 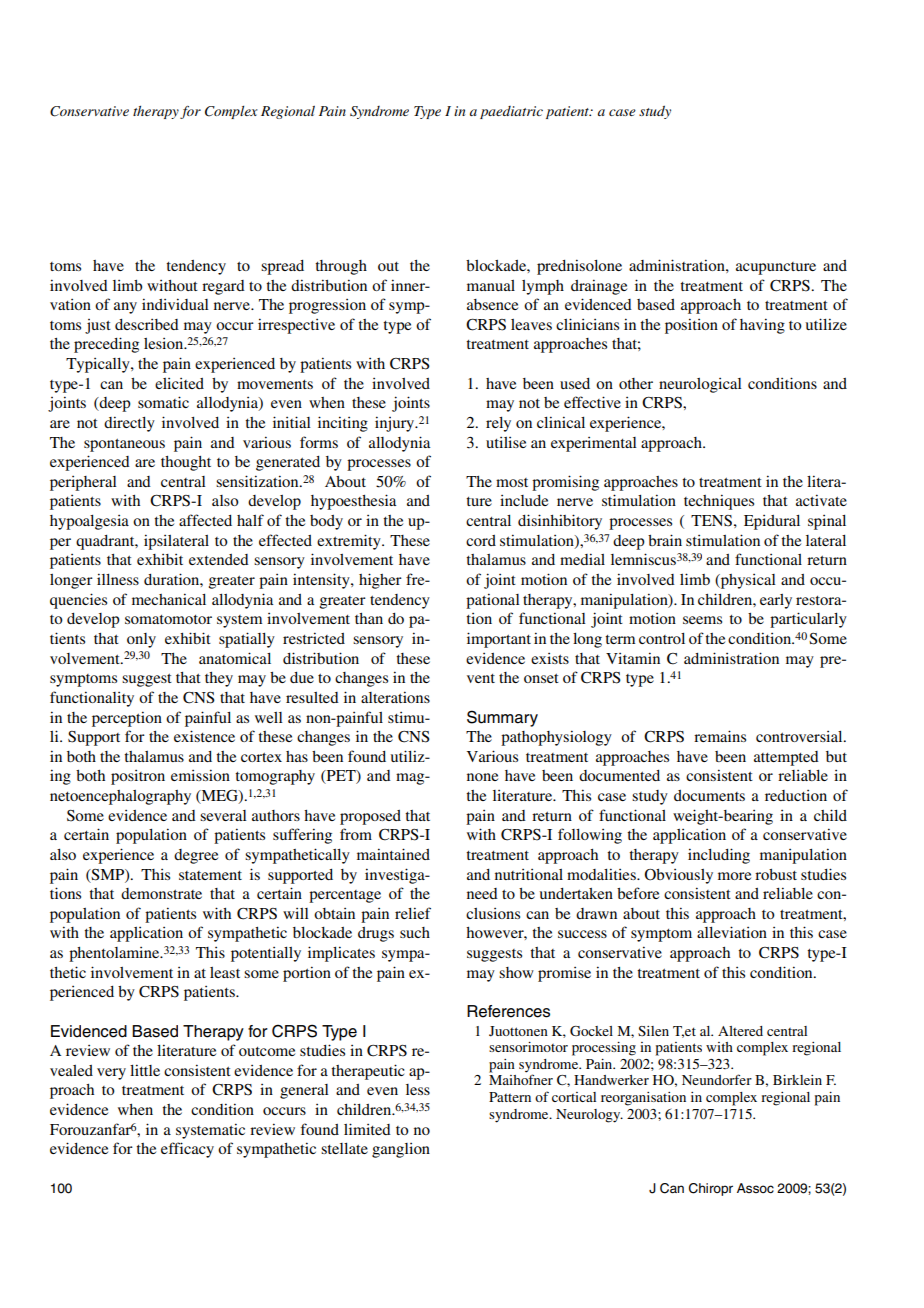 I want to click on efficacy, so click(x=187, y=1150).
